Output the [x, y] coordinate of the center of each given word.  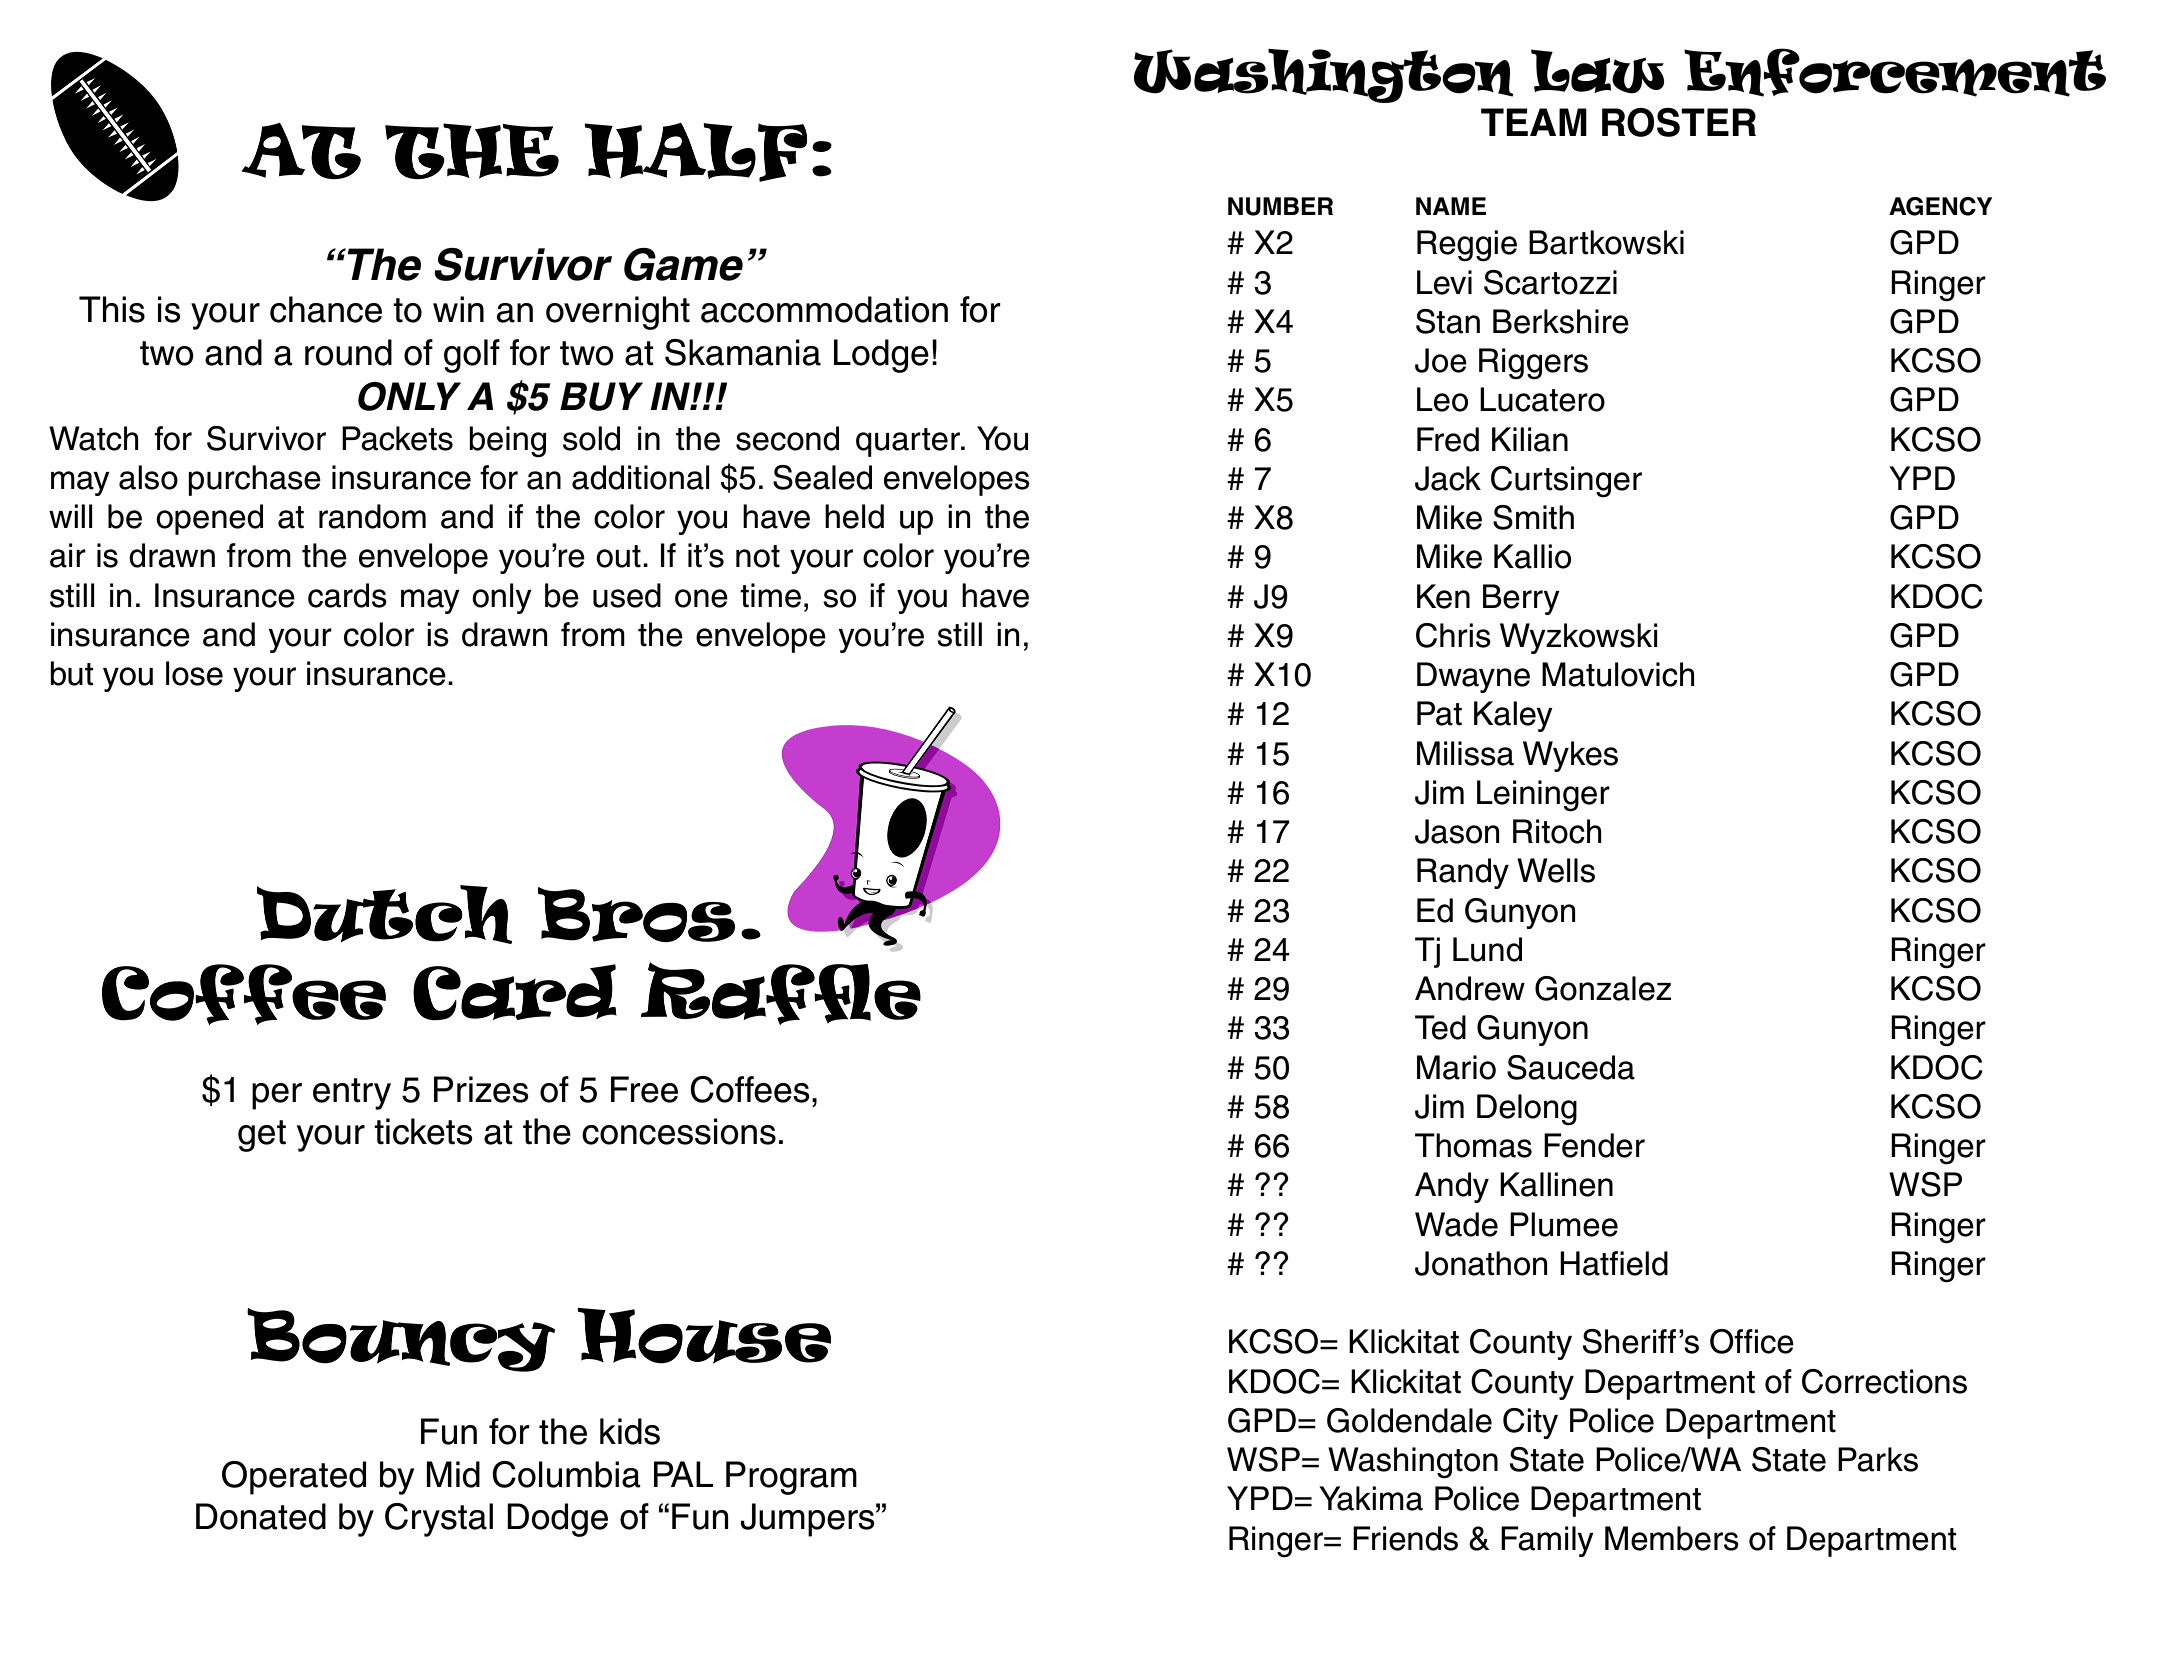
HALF [695, 152]
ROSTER [1679, 122]
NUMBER [1280, 206]
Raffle [781, 993]
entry [352, 1094]
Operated [294, 1478]
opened [209, 519]
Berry [1521, 599]
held [854, 516]
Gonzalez [1603, 988]
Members [1672, 1538]
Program [791, 1478]
